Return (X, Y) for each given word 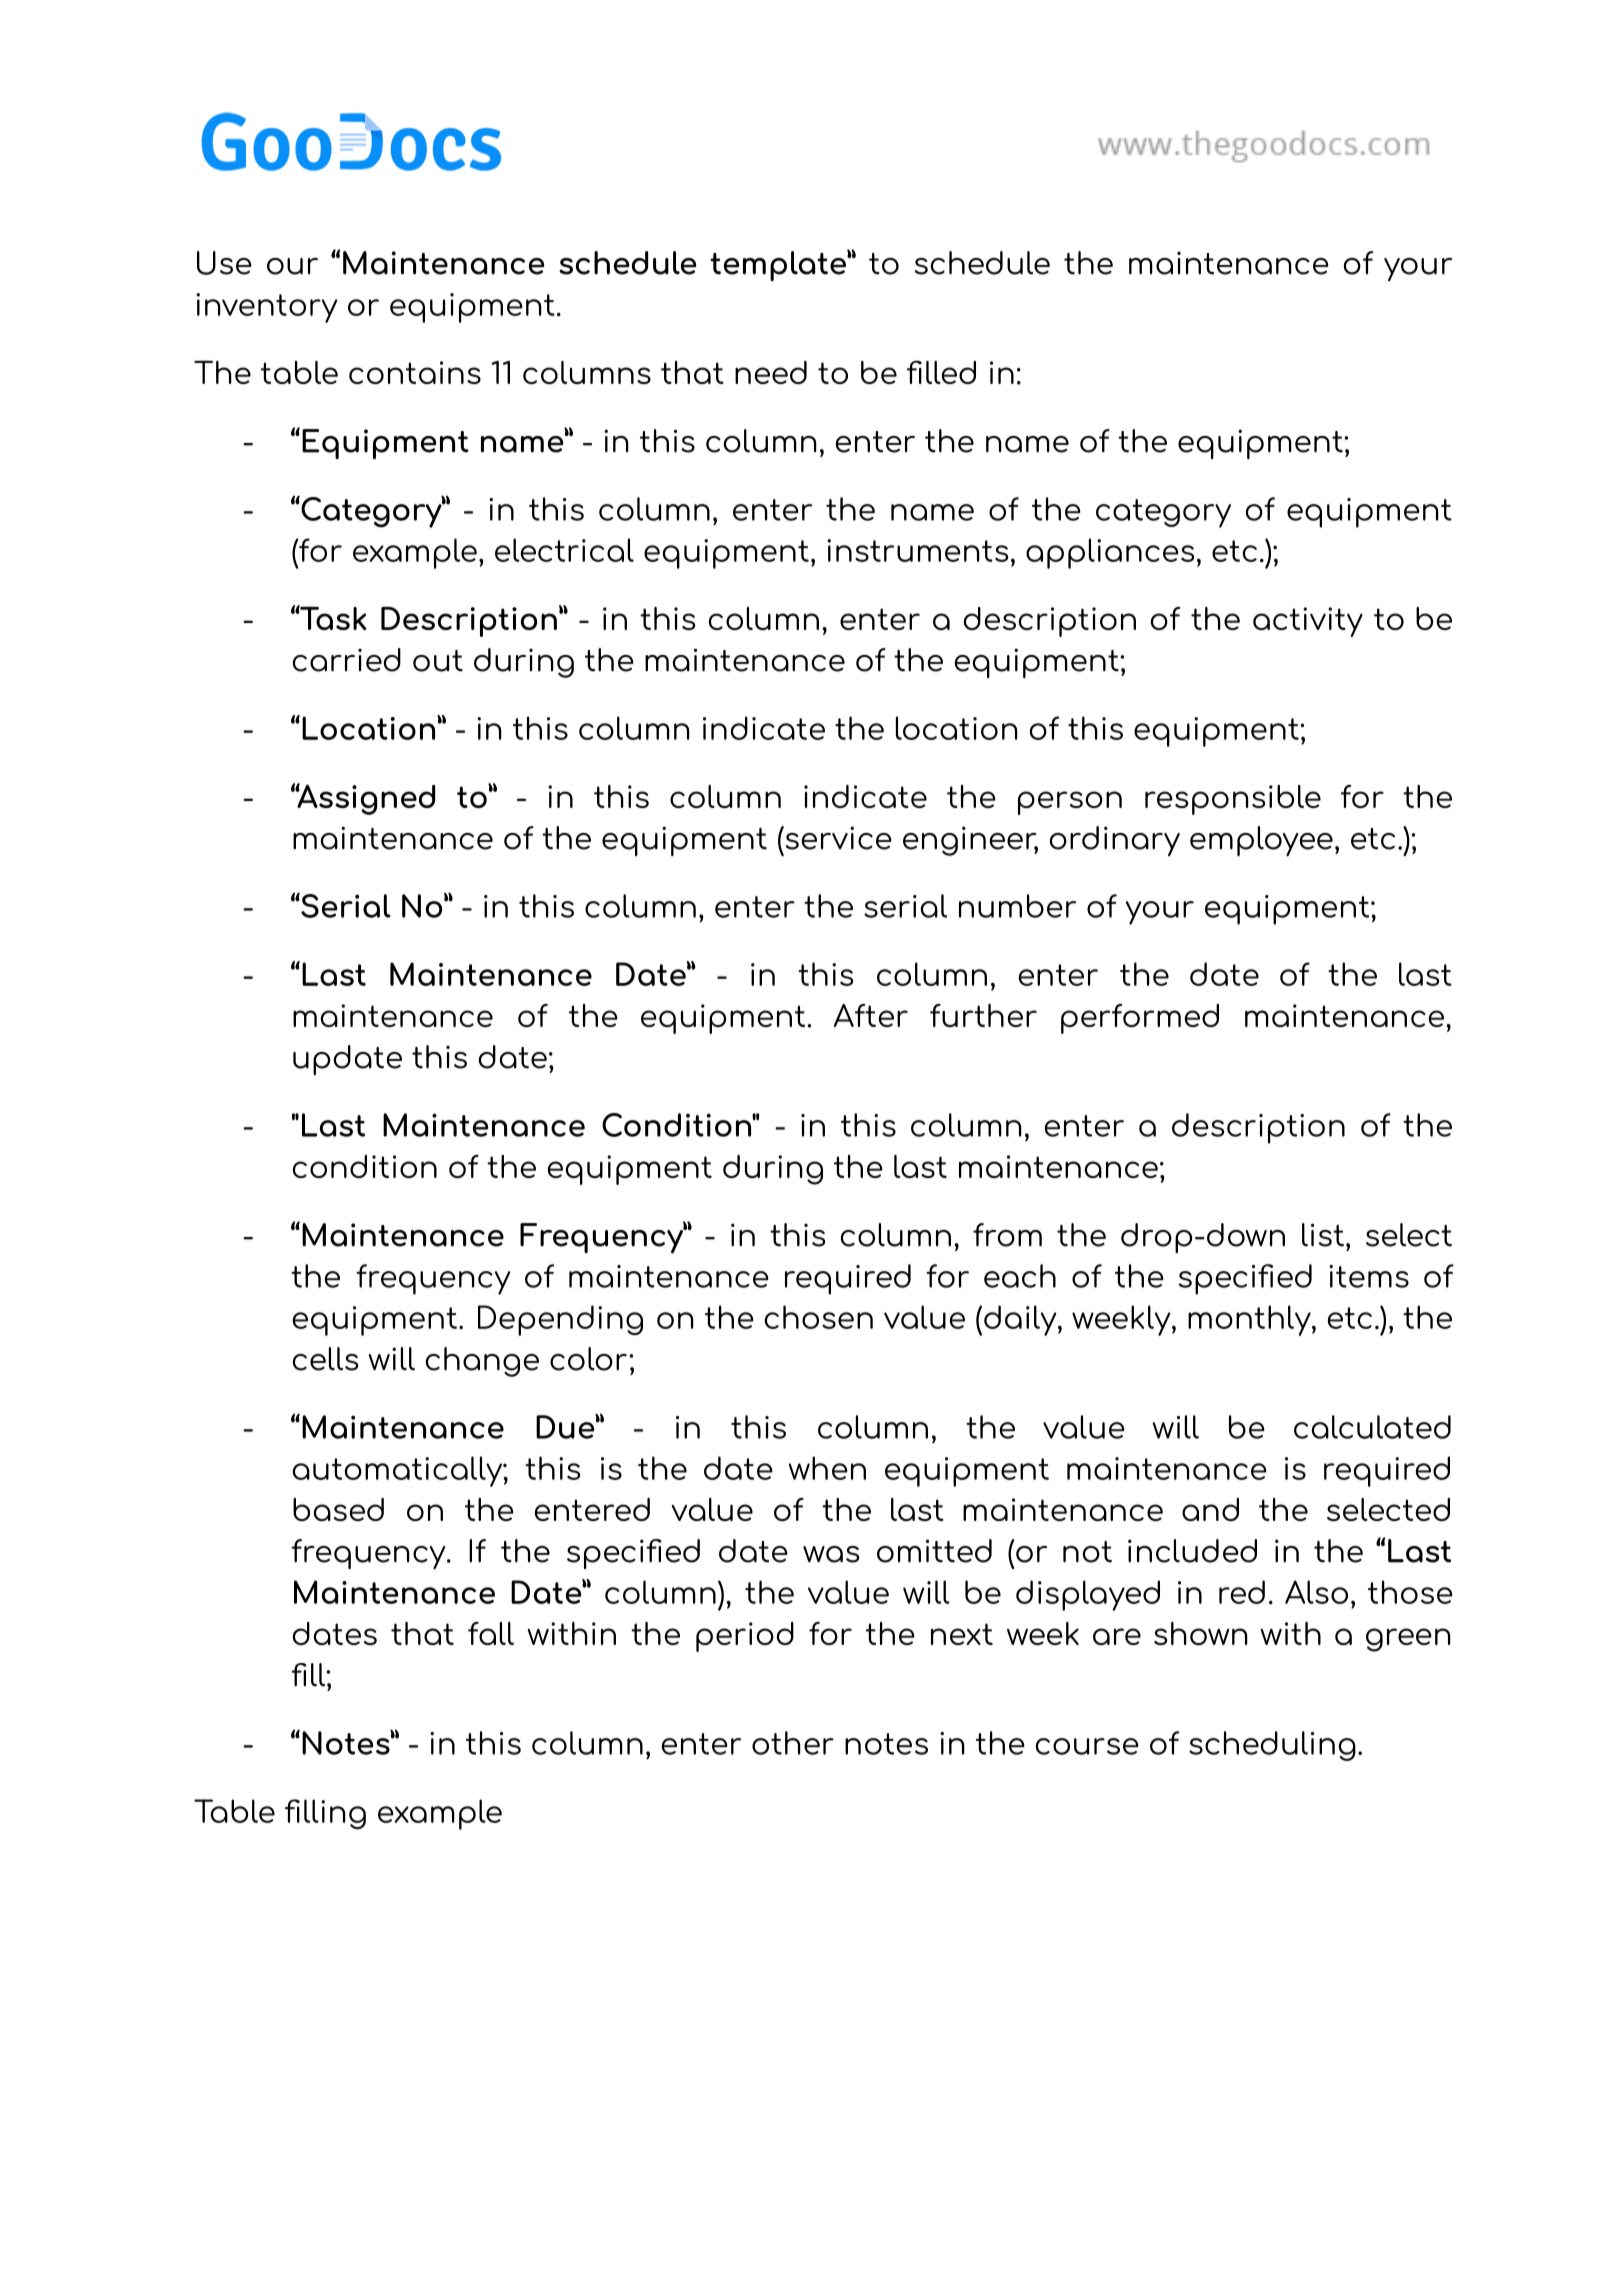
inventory (267, 308)
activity (1308, 622)
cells (325, 1359)
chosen (819, 1317)
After (871, 1015)
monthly (1250, 1320)
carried (347, 660)
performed (1140, 1019)
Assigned (365, 799)
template (779, 265)
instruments (917, 550)
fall (491, 1633)
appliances (1110, 553)
